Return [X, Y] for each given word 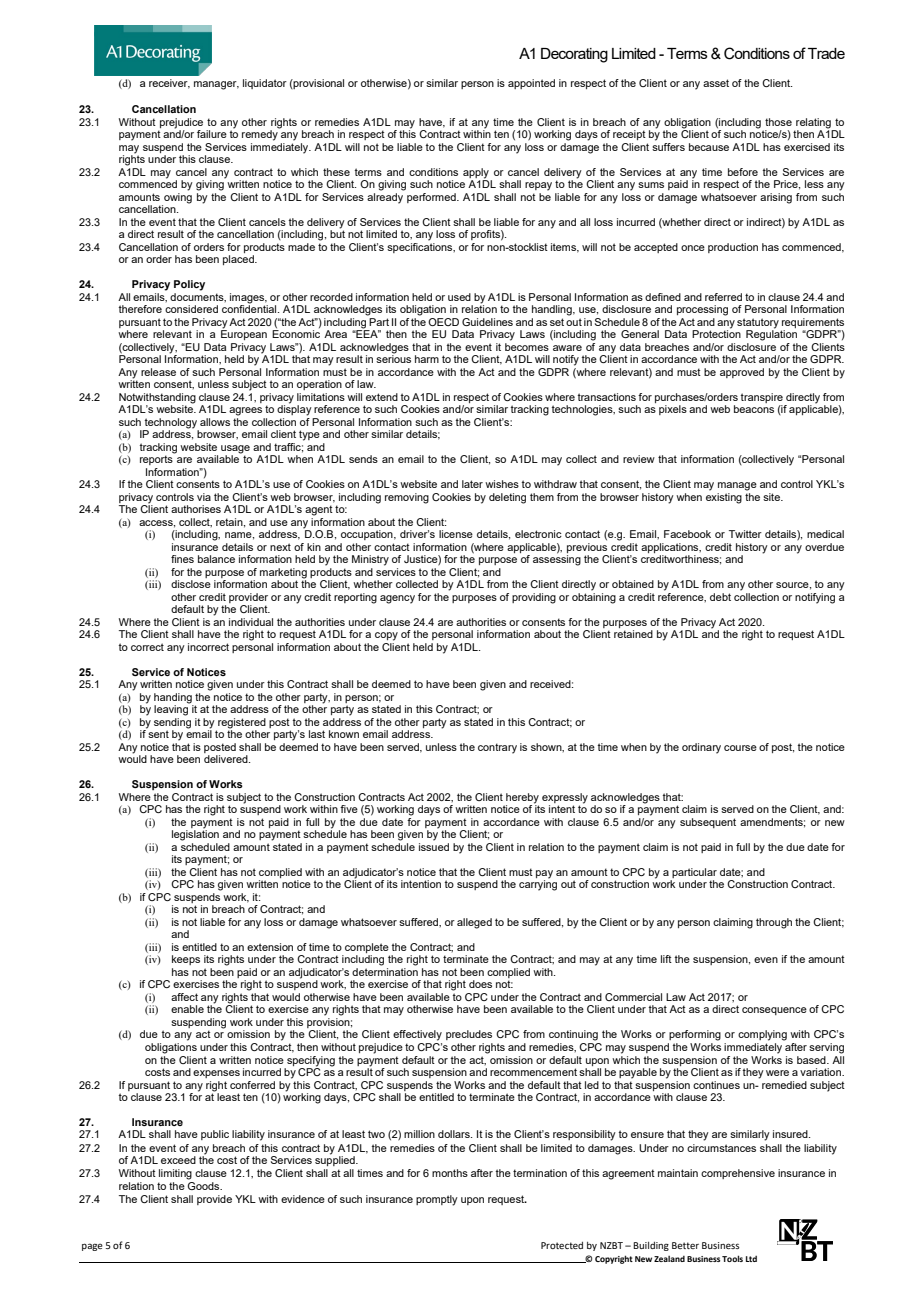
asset [716, 83]
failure [212, 134]
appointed [531, 84]
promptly [437, 1200]
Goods [205, 1186]
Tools [732, 1258]
